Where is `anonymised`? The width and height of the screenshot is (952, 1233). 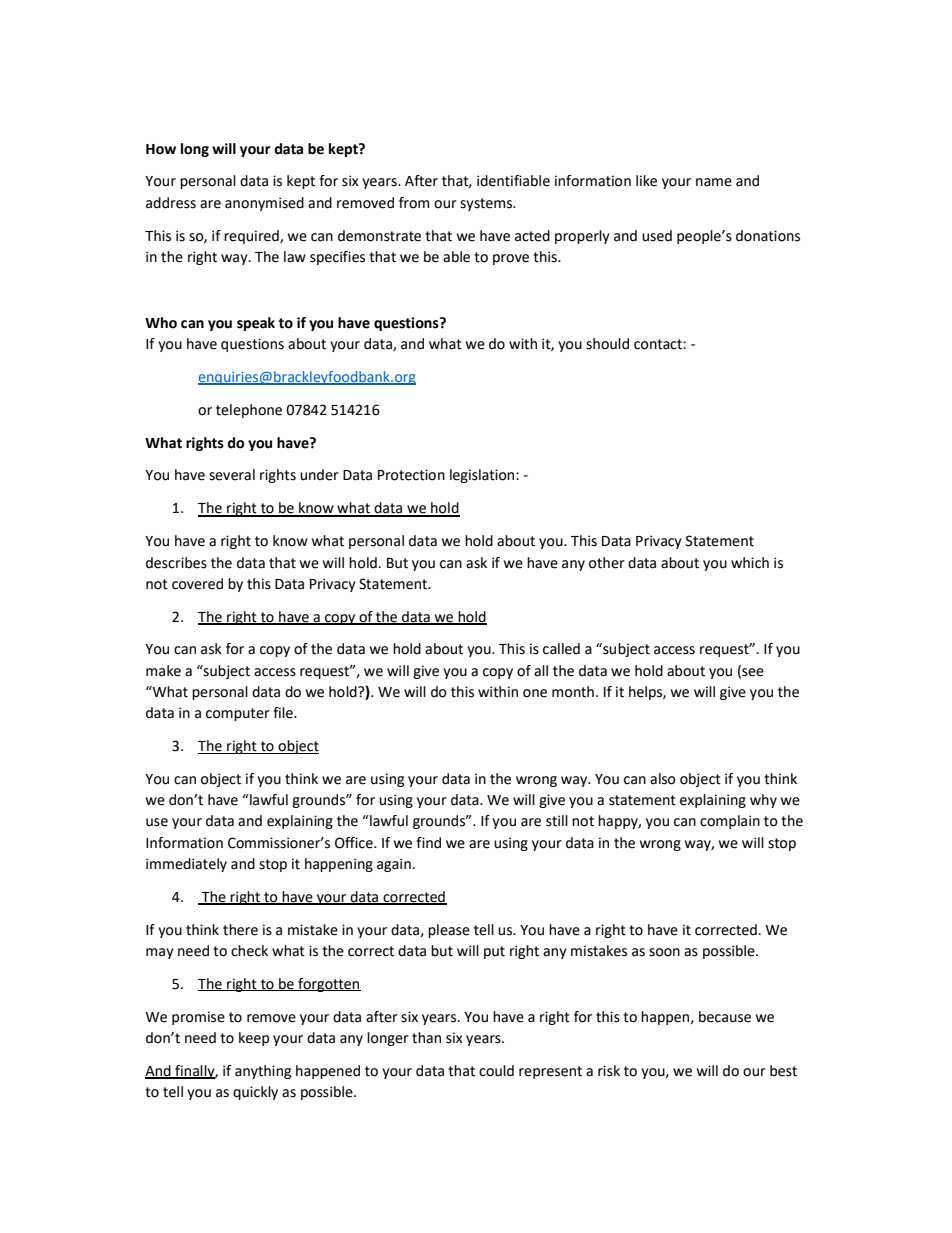 anonymised is located at coordinates (264, 204).
